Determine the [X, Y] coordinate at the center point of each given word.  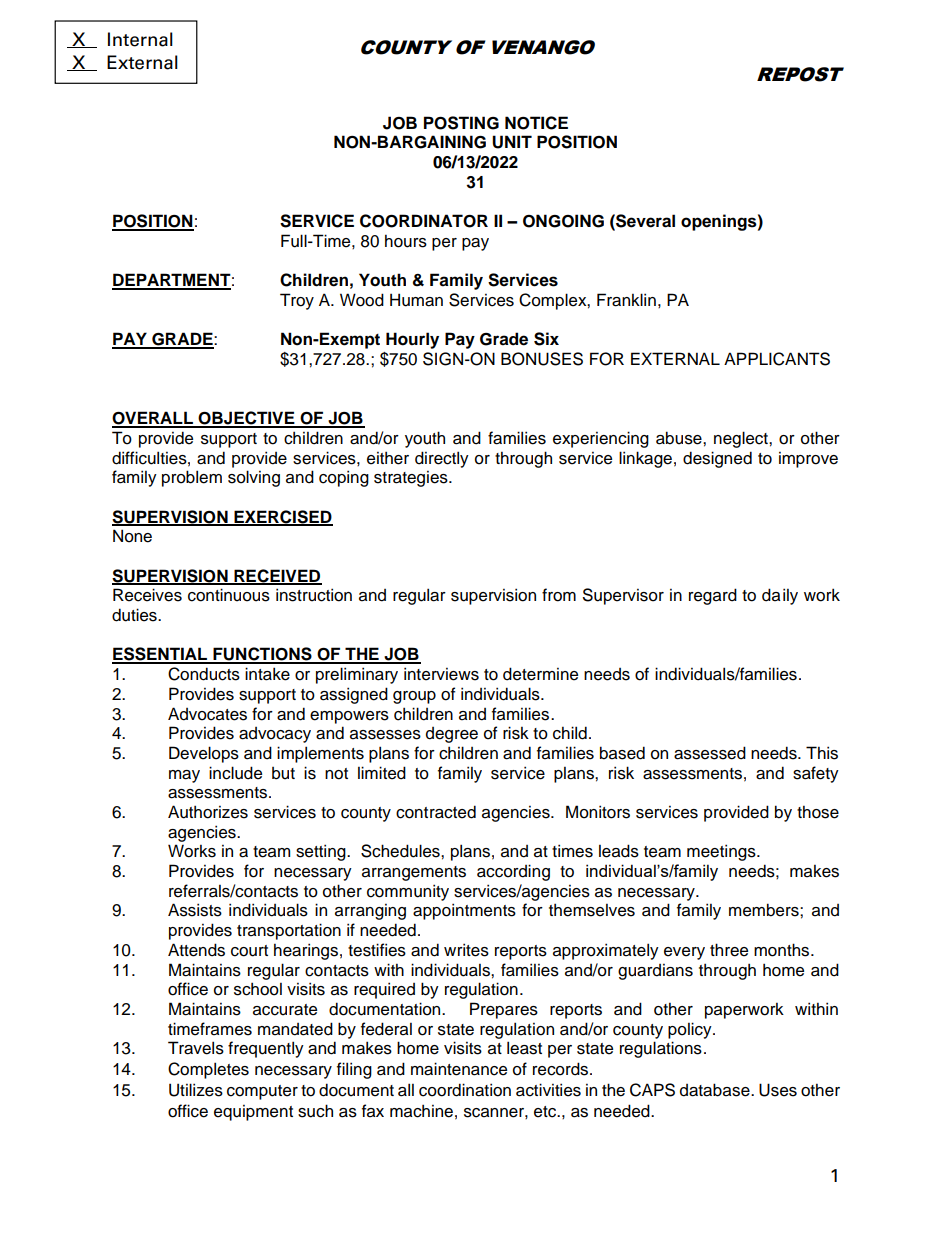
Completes [208, 1070]
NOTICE [536, 123]
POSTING [461, 123]
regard [713, 596]
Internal [140, 39]
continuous [229, 595]
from [559, 595]
